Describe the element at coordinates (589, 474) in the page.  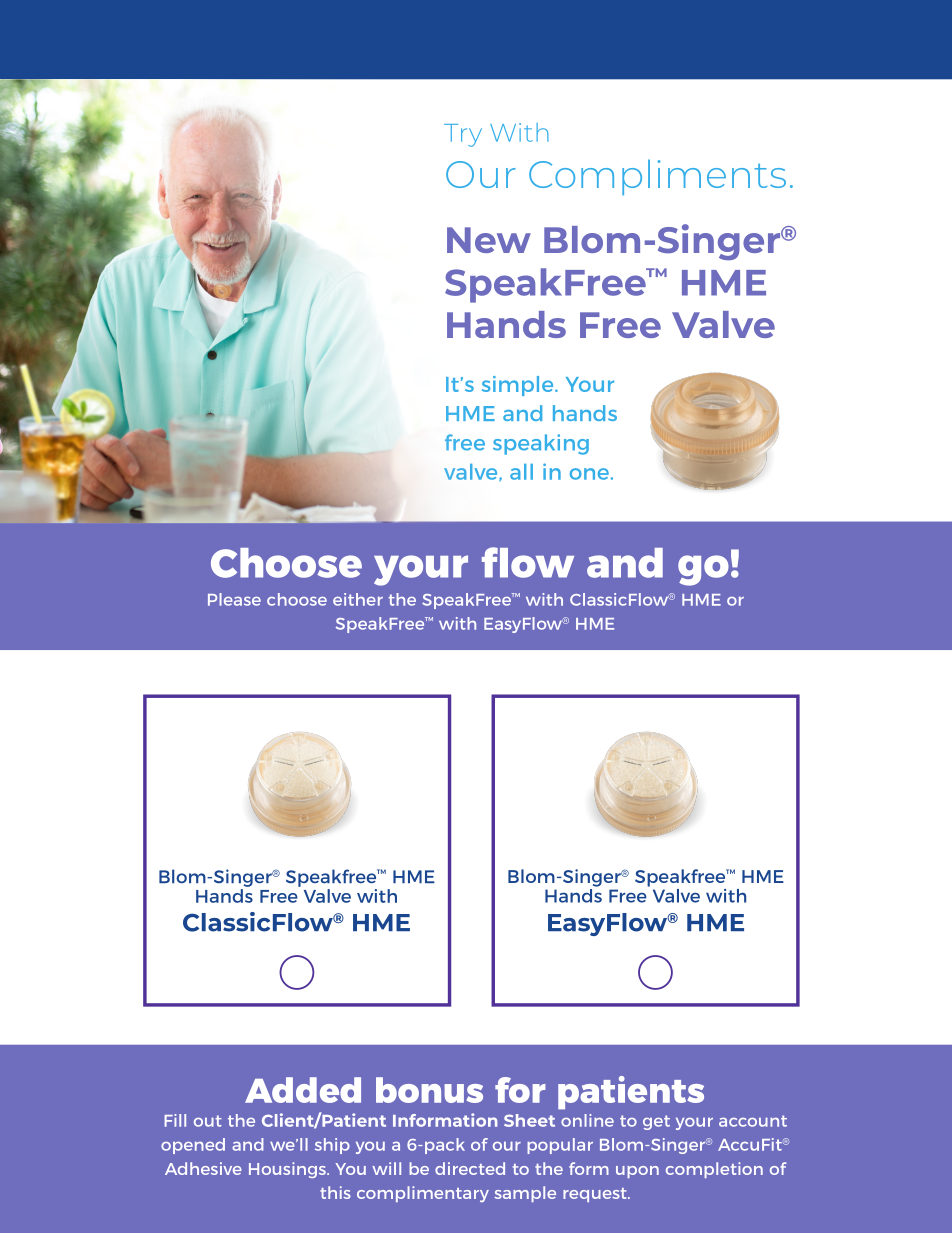
I see `one` at that location.
